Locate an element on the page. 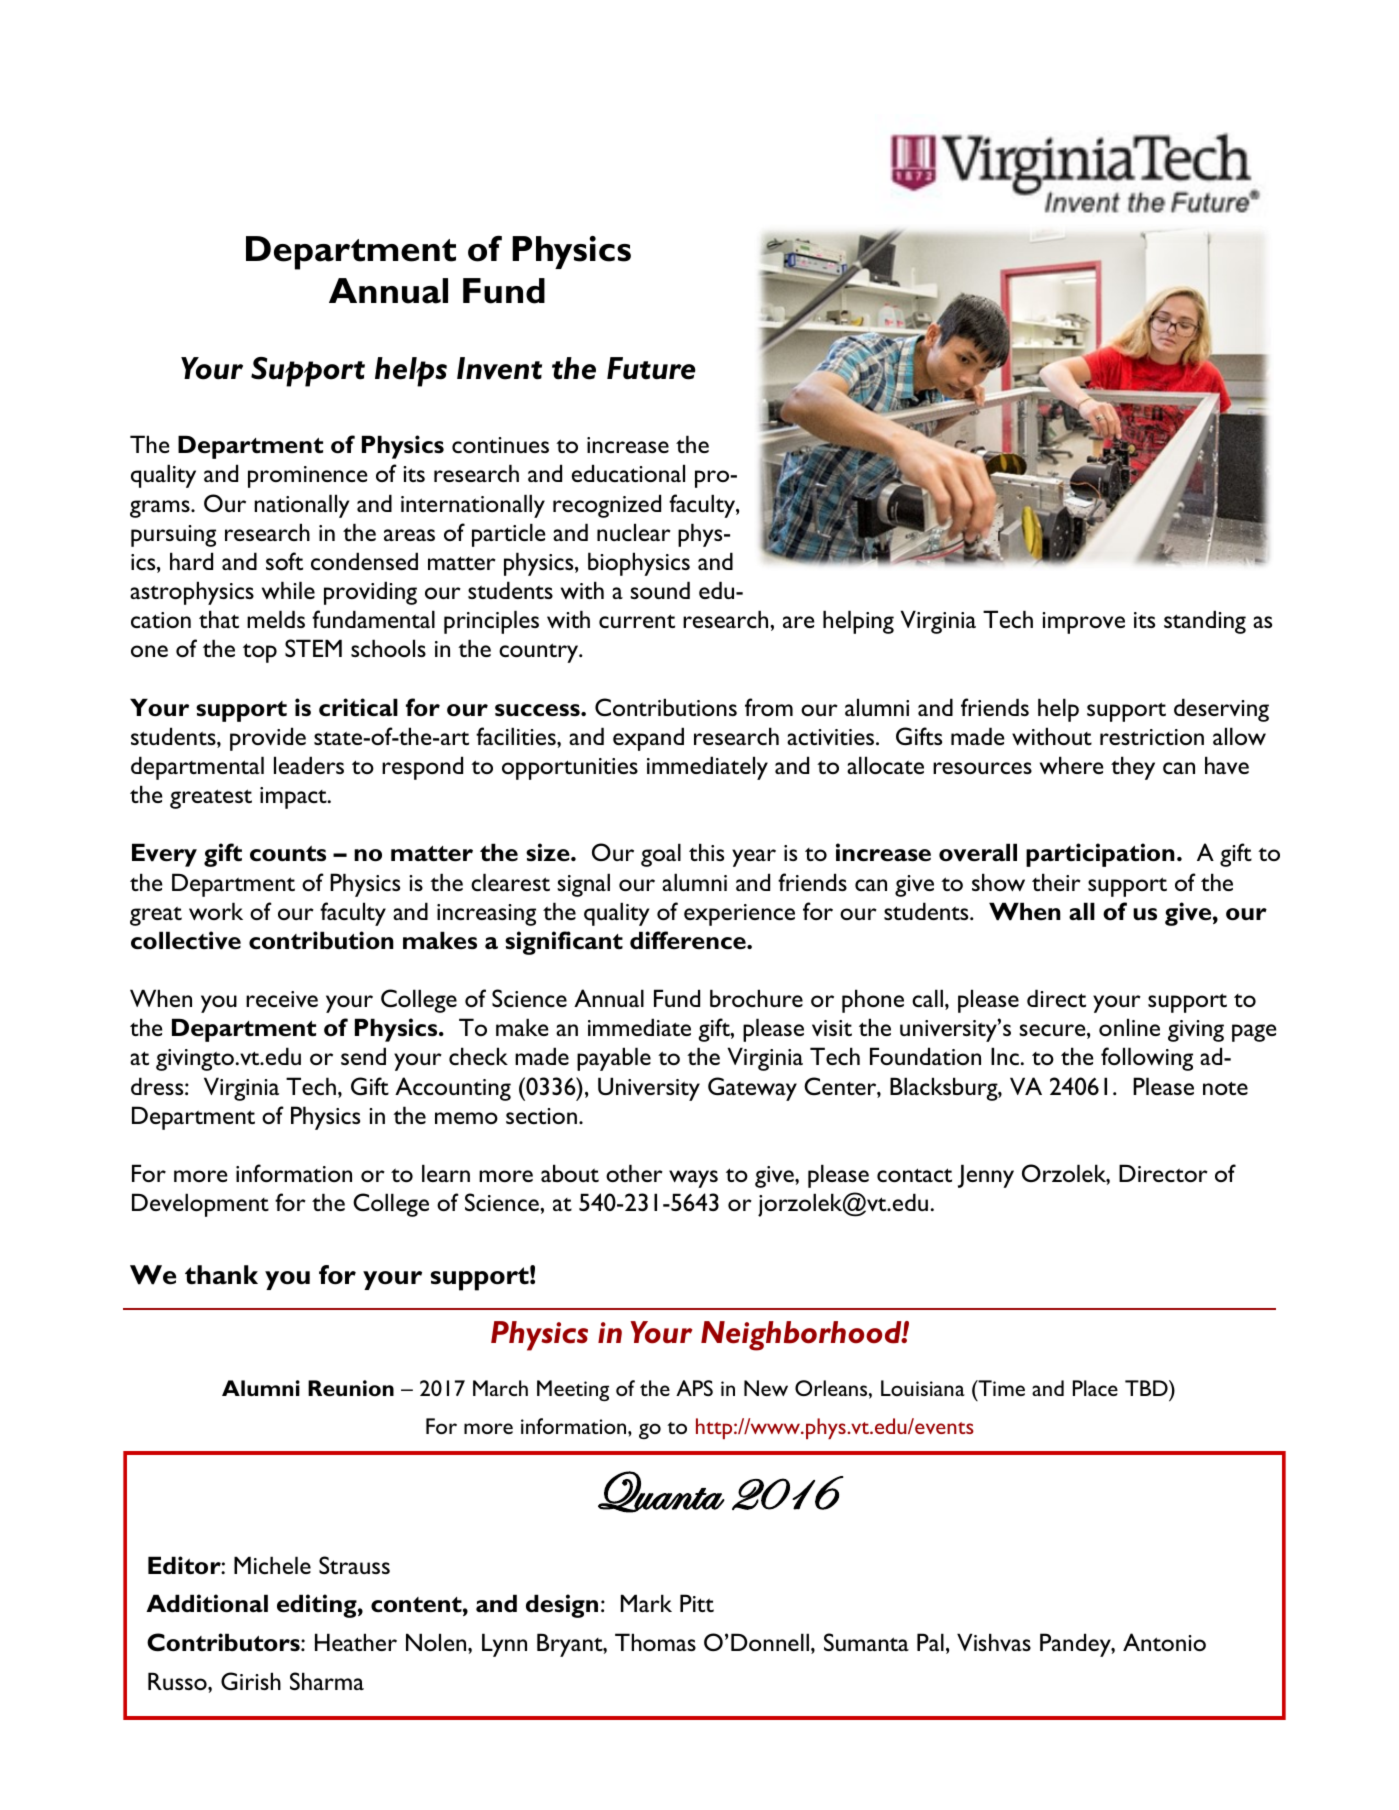 The height and width of the document is (1810, 1399). this is located at coordinates (706, 852).
